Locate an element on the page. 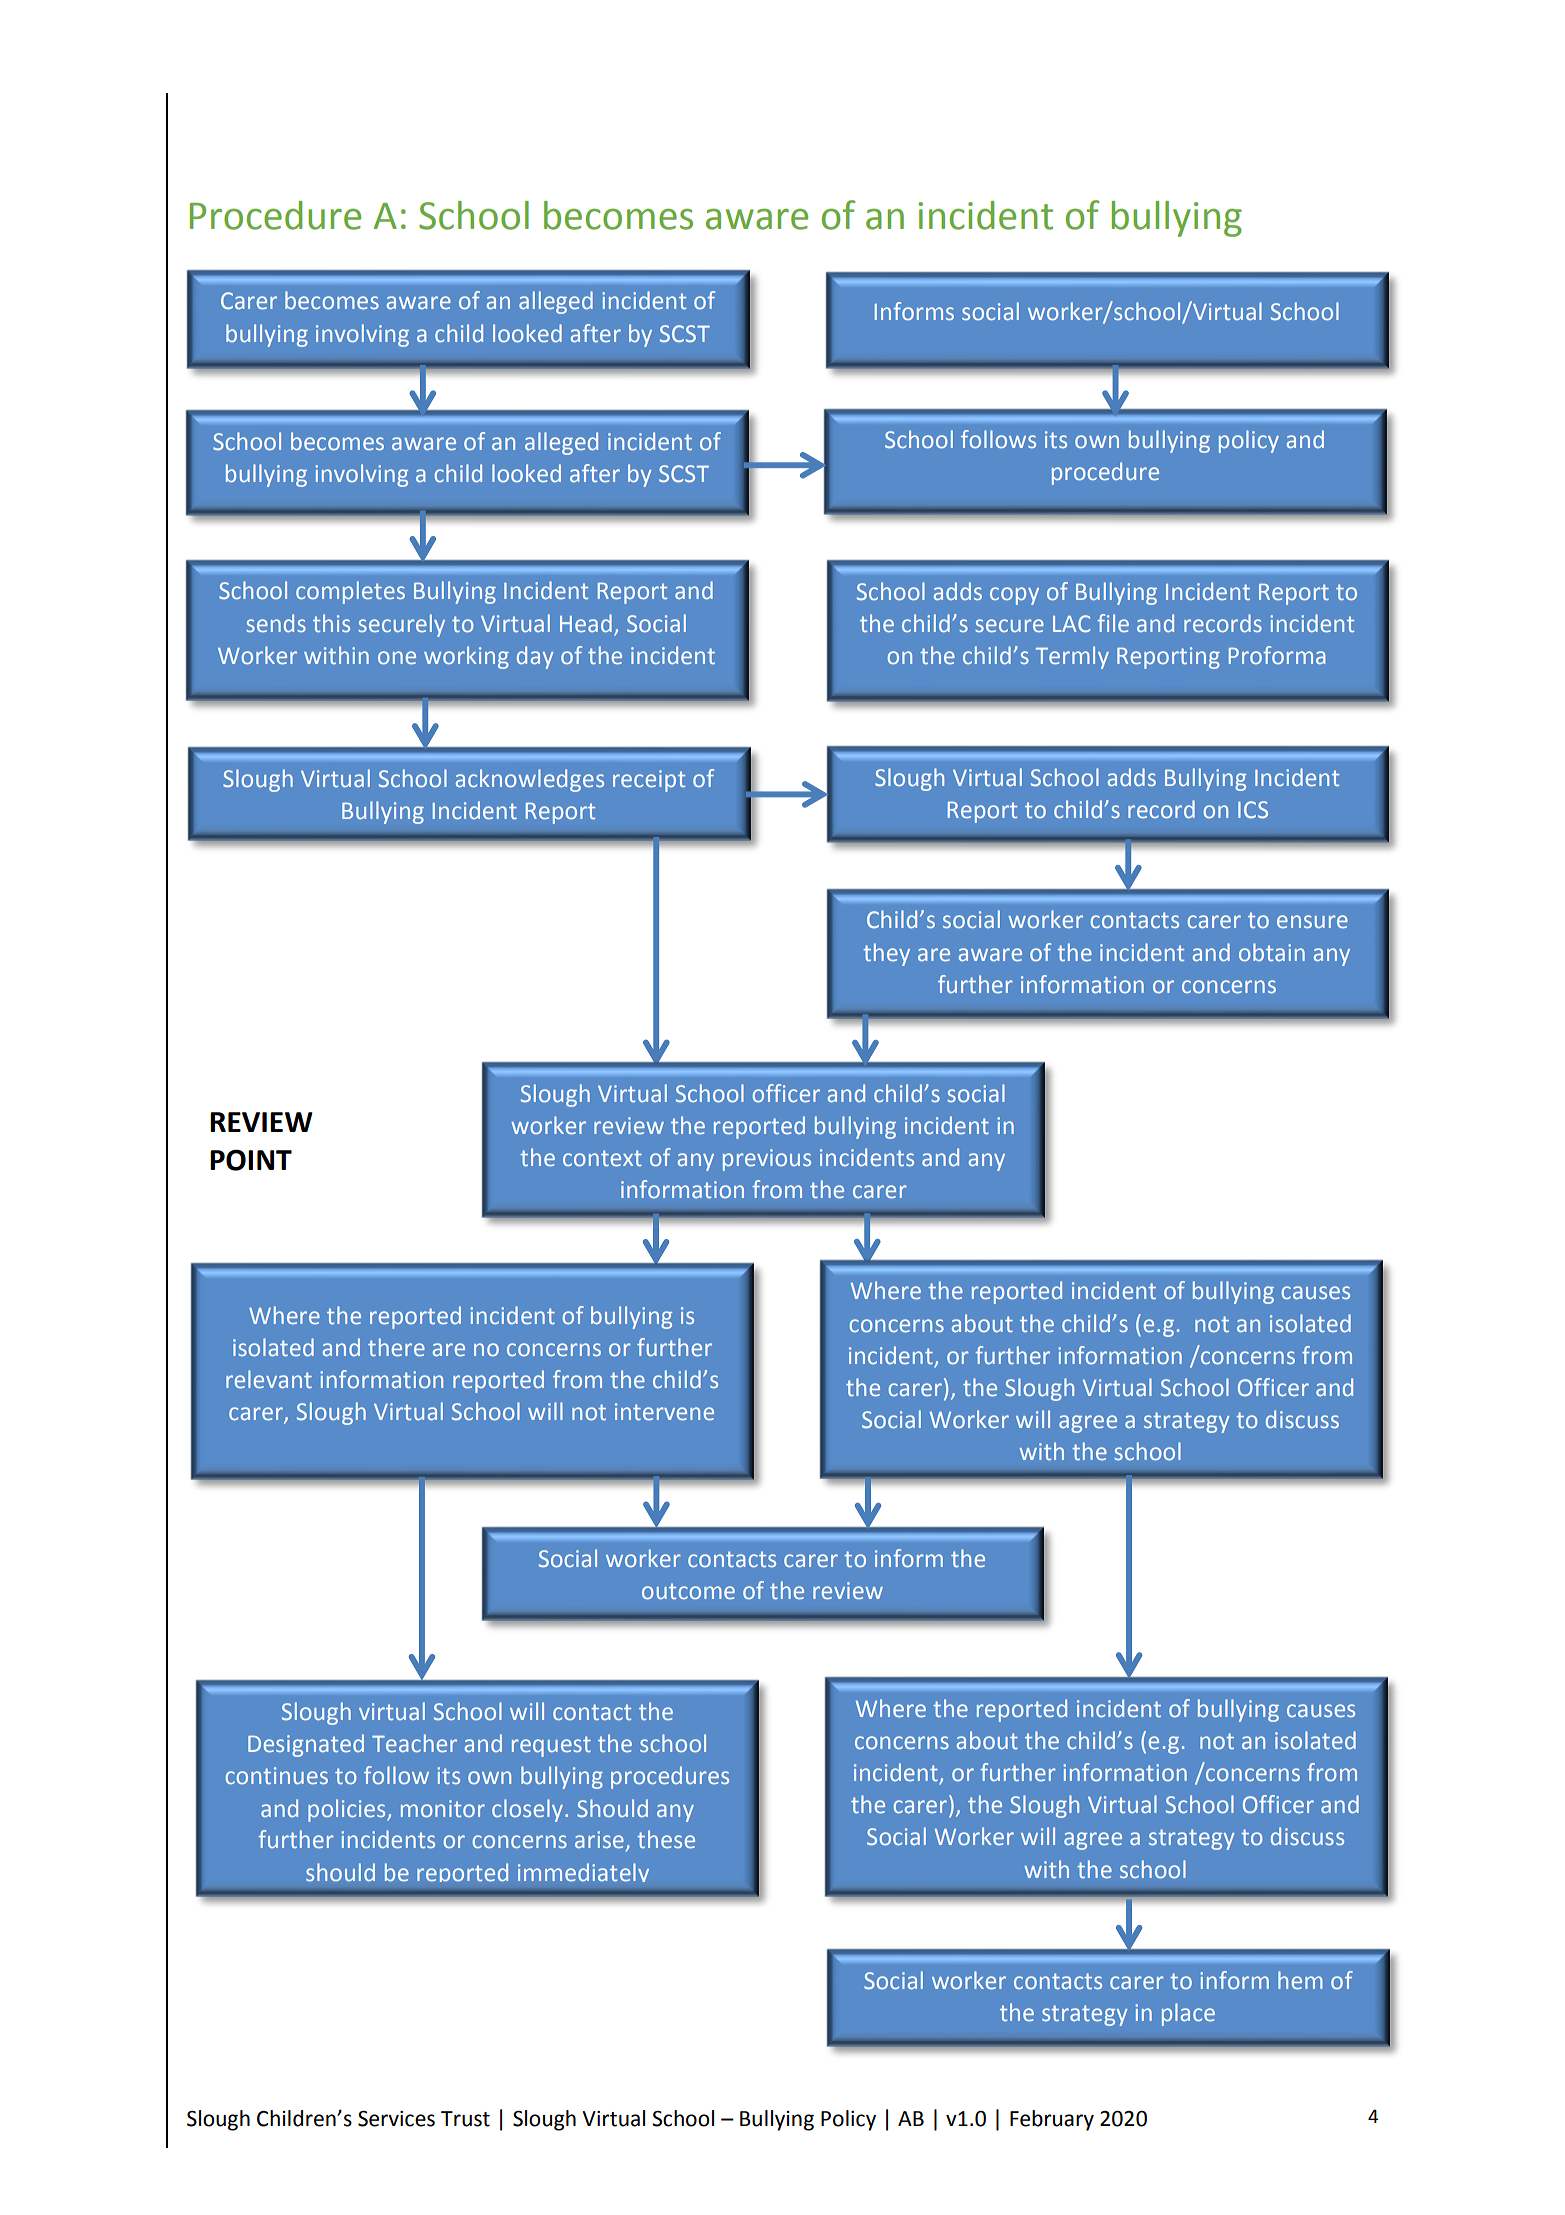 This page has width=1565, height=2215. file is located at coordinates (1113, 623).
